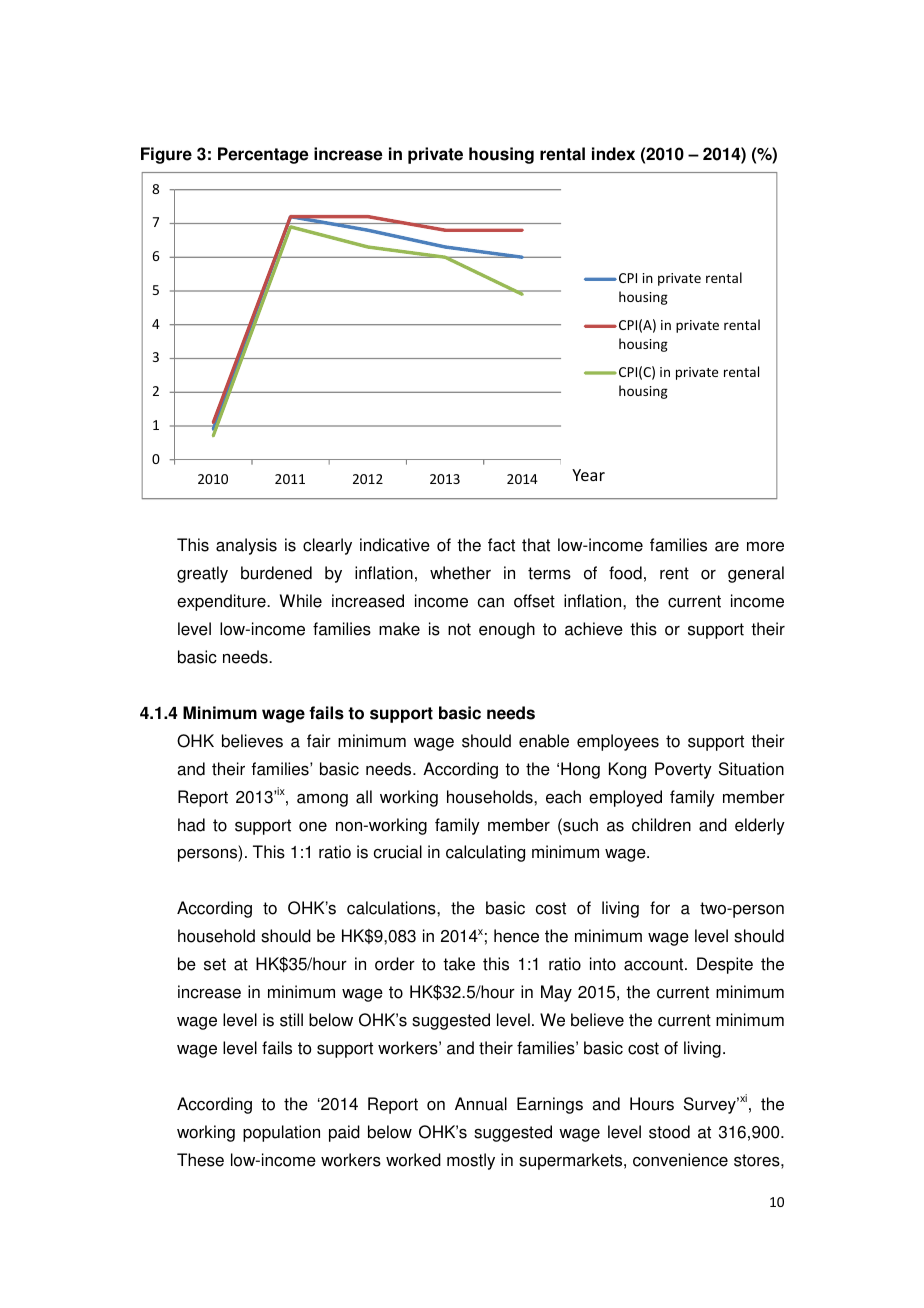 This screenshot has width=924, height=1308. Describe the element at coordinates (191, 825) in the screenshot. I see `had` at that location.
